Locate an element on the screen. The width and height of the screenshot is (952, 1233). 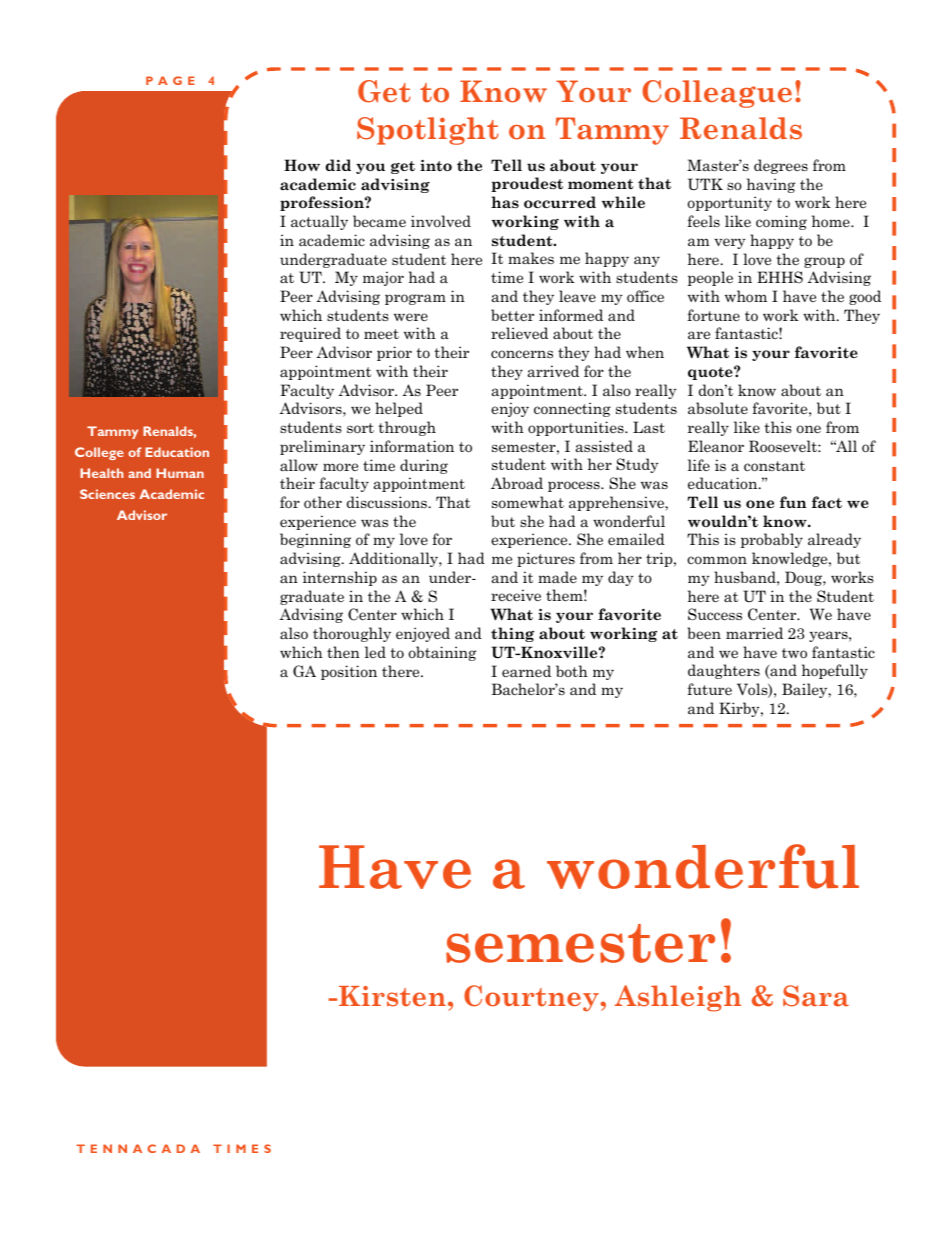
future is located at coordinates (709, 689).
